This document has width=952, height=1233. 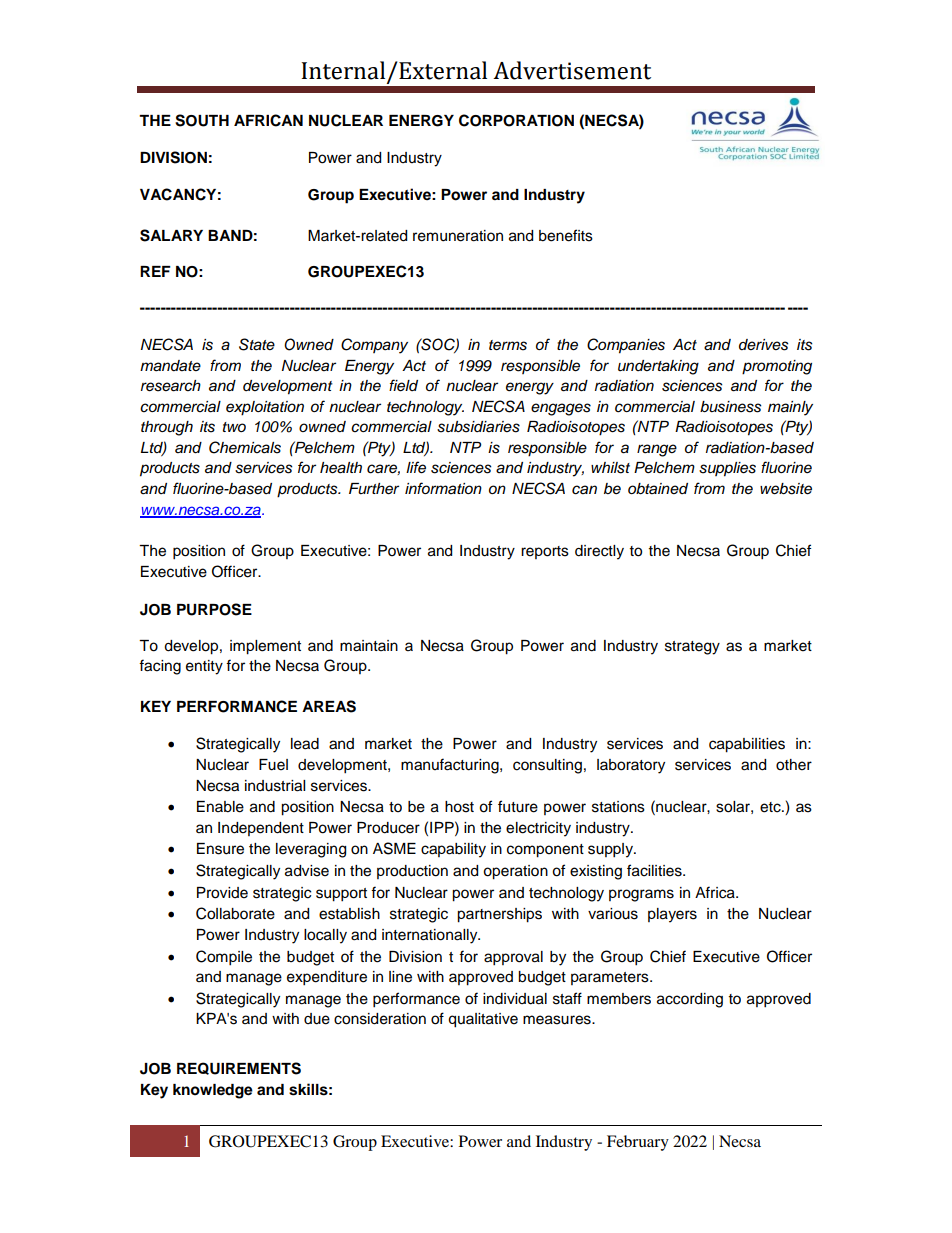 I want to click on manufacturing, so click(x=451, y=766).
